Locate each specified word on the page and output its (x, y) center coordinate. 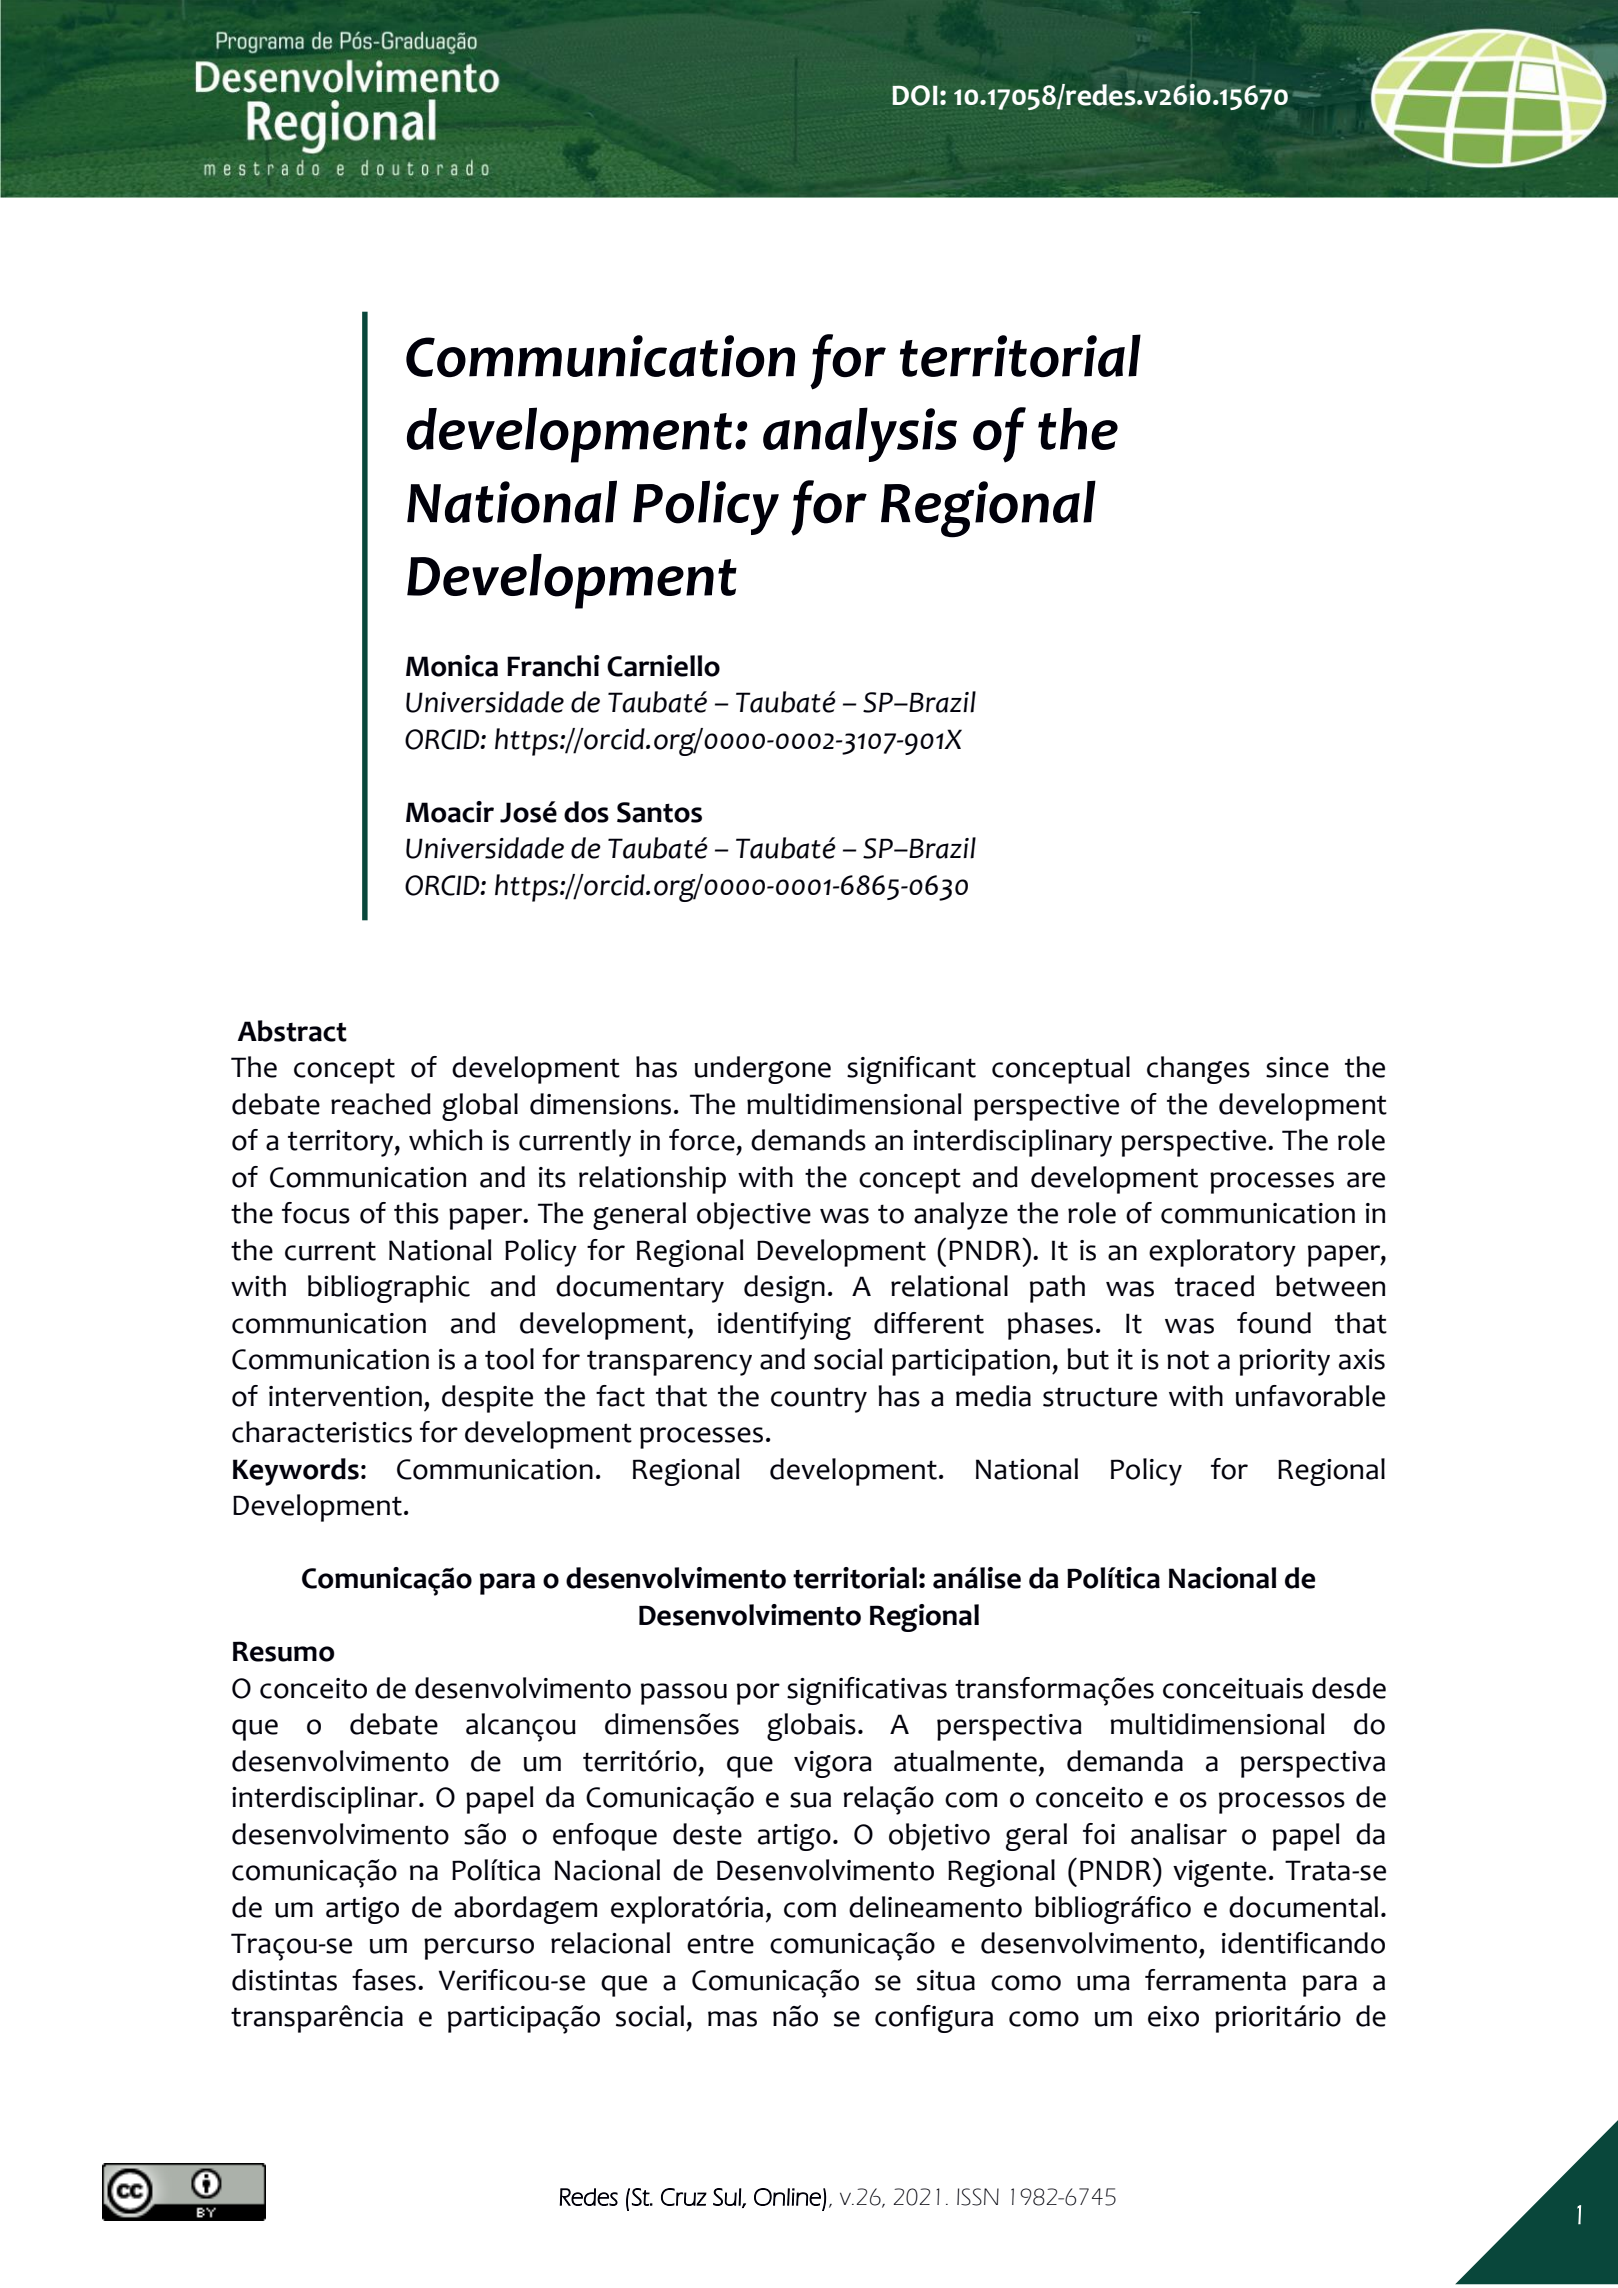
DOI (915, 95)
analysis (860, 434)
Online (787, 2197)
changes (1198, 1070)
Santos (659, 812)
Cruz (684, 2197)
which (445, 1140)
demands (808, 1140)
